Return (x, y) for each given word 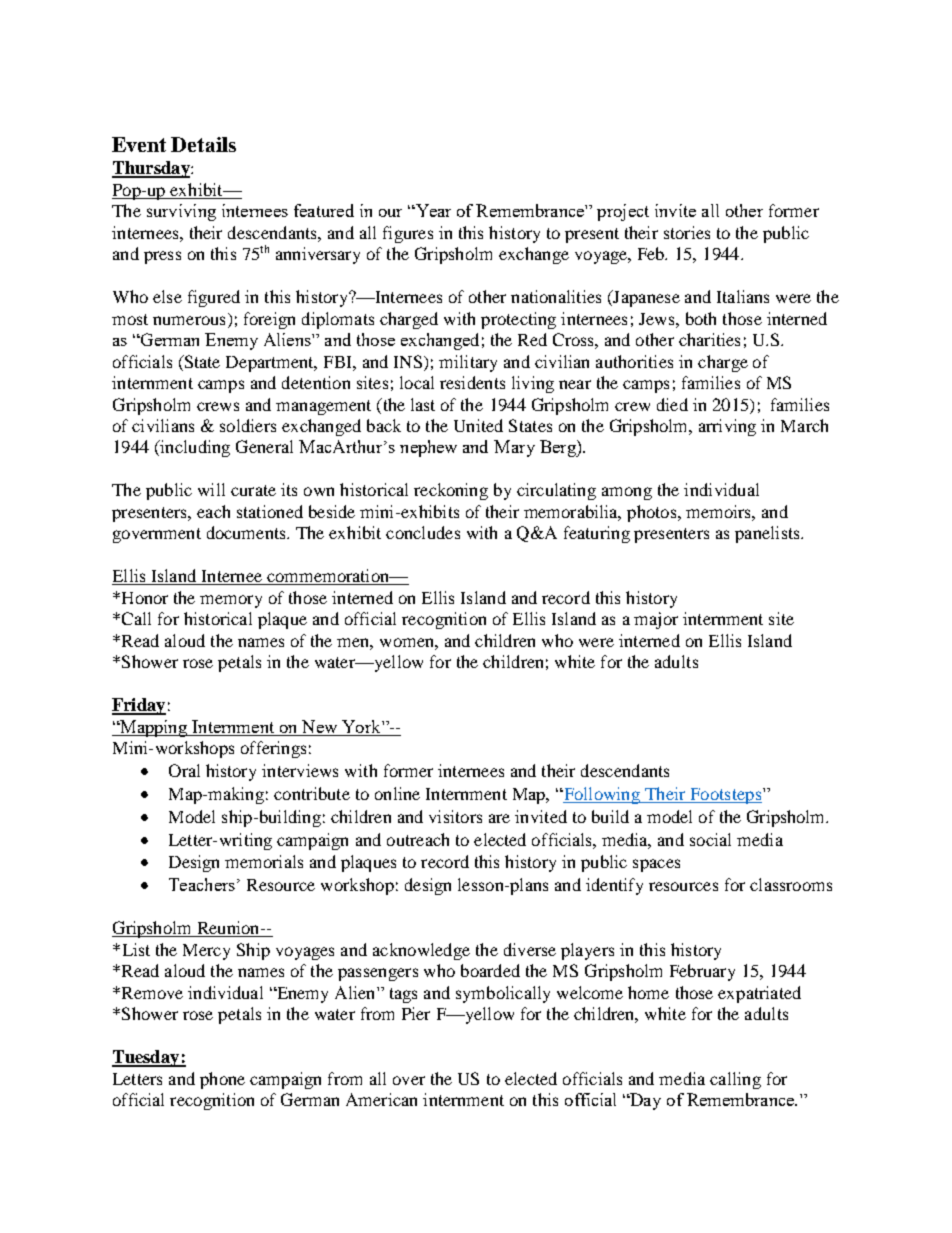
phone (222, 1080)
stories (687, 232)
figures (408, 234)
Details (203, 144)
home (648, 992)
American (381, 1099)
